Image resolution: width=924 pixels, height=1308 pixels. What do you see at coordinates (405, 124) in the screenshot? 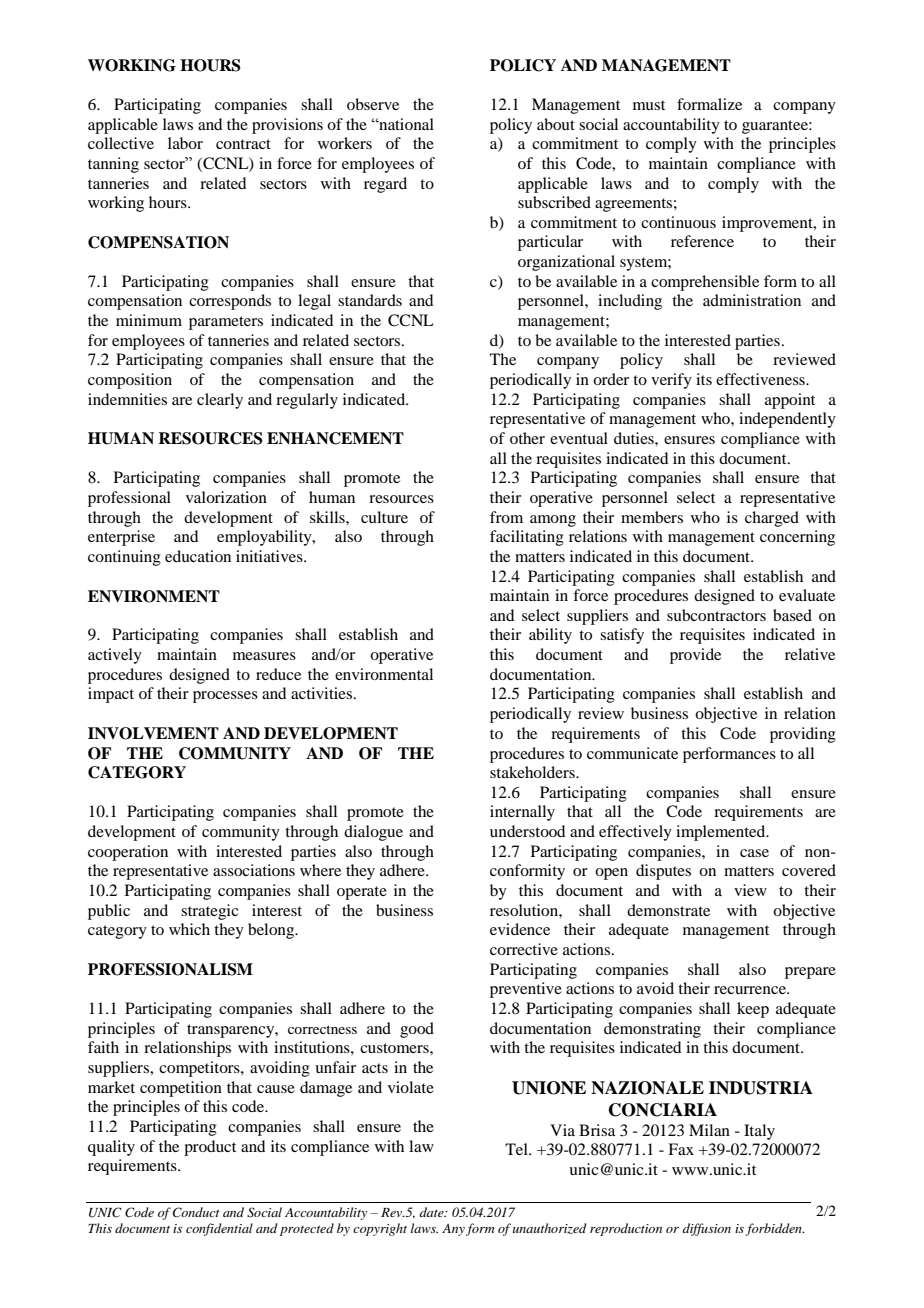
I see `national` at bounding box center [405, 124].
